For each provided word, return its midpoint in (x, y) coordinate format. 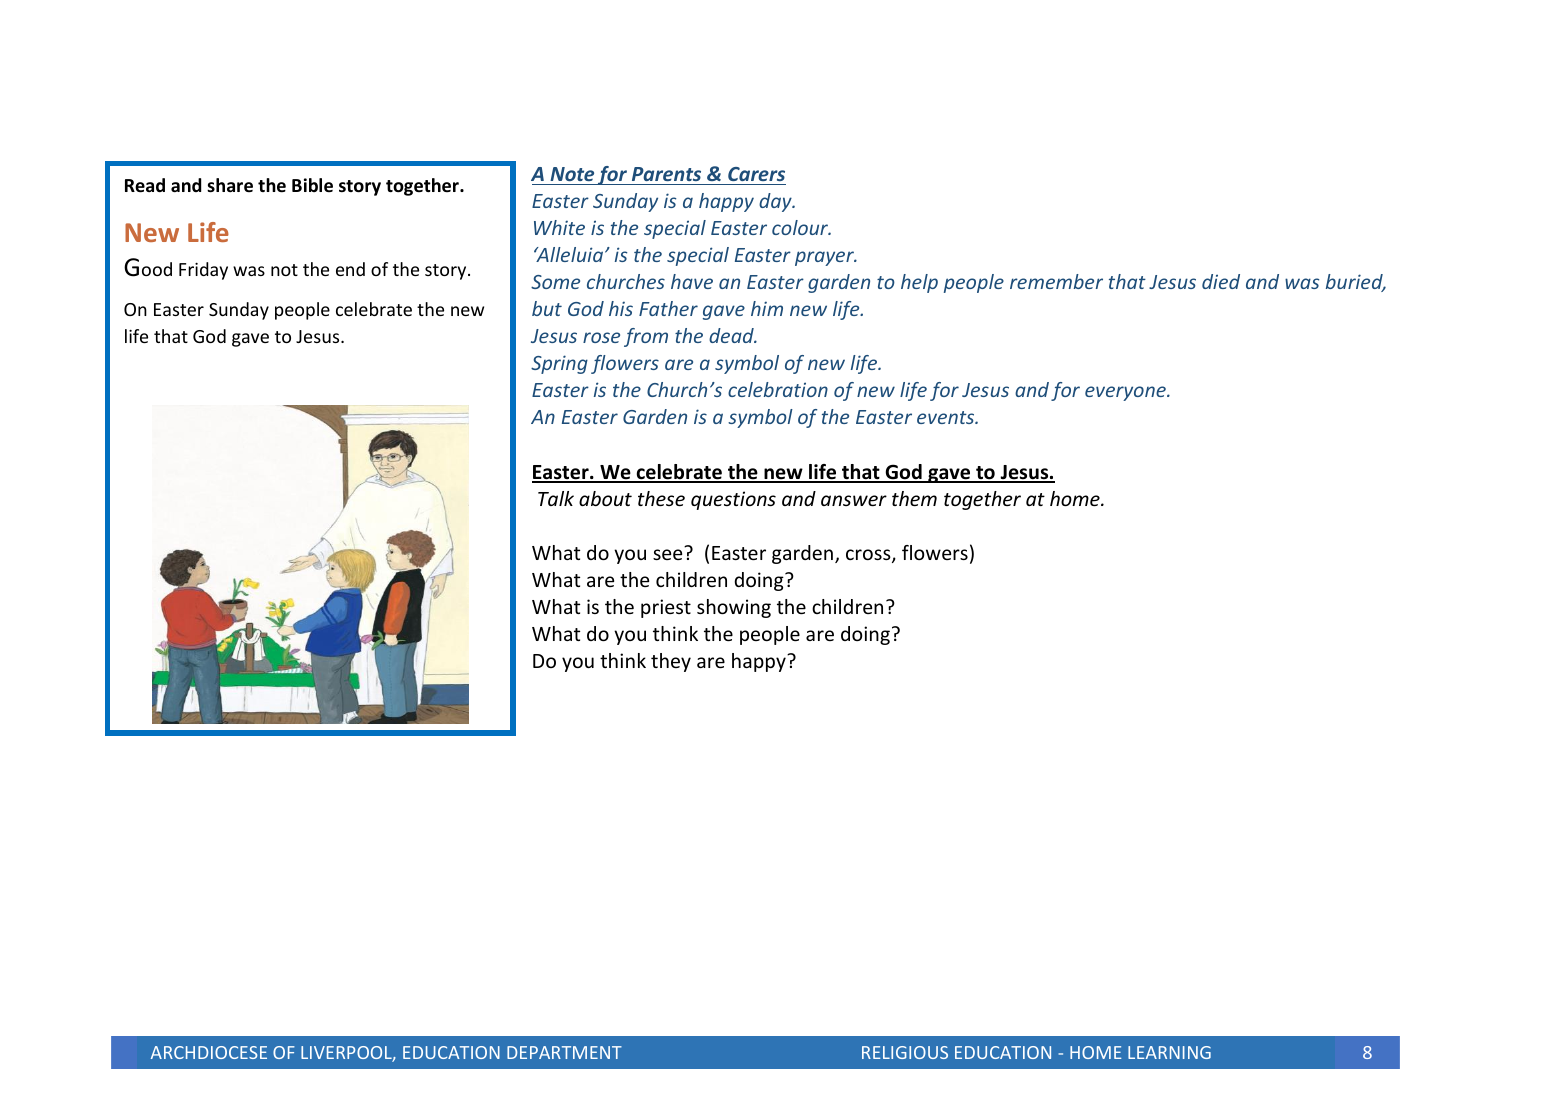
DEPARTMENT (564, 1052)
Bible (312, 185)
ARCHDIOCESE (209, 1052)
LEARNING (1169, 1052)
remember (1056, 281)
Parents (666, 174)
